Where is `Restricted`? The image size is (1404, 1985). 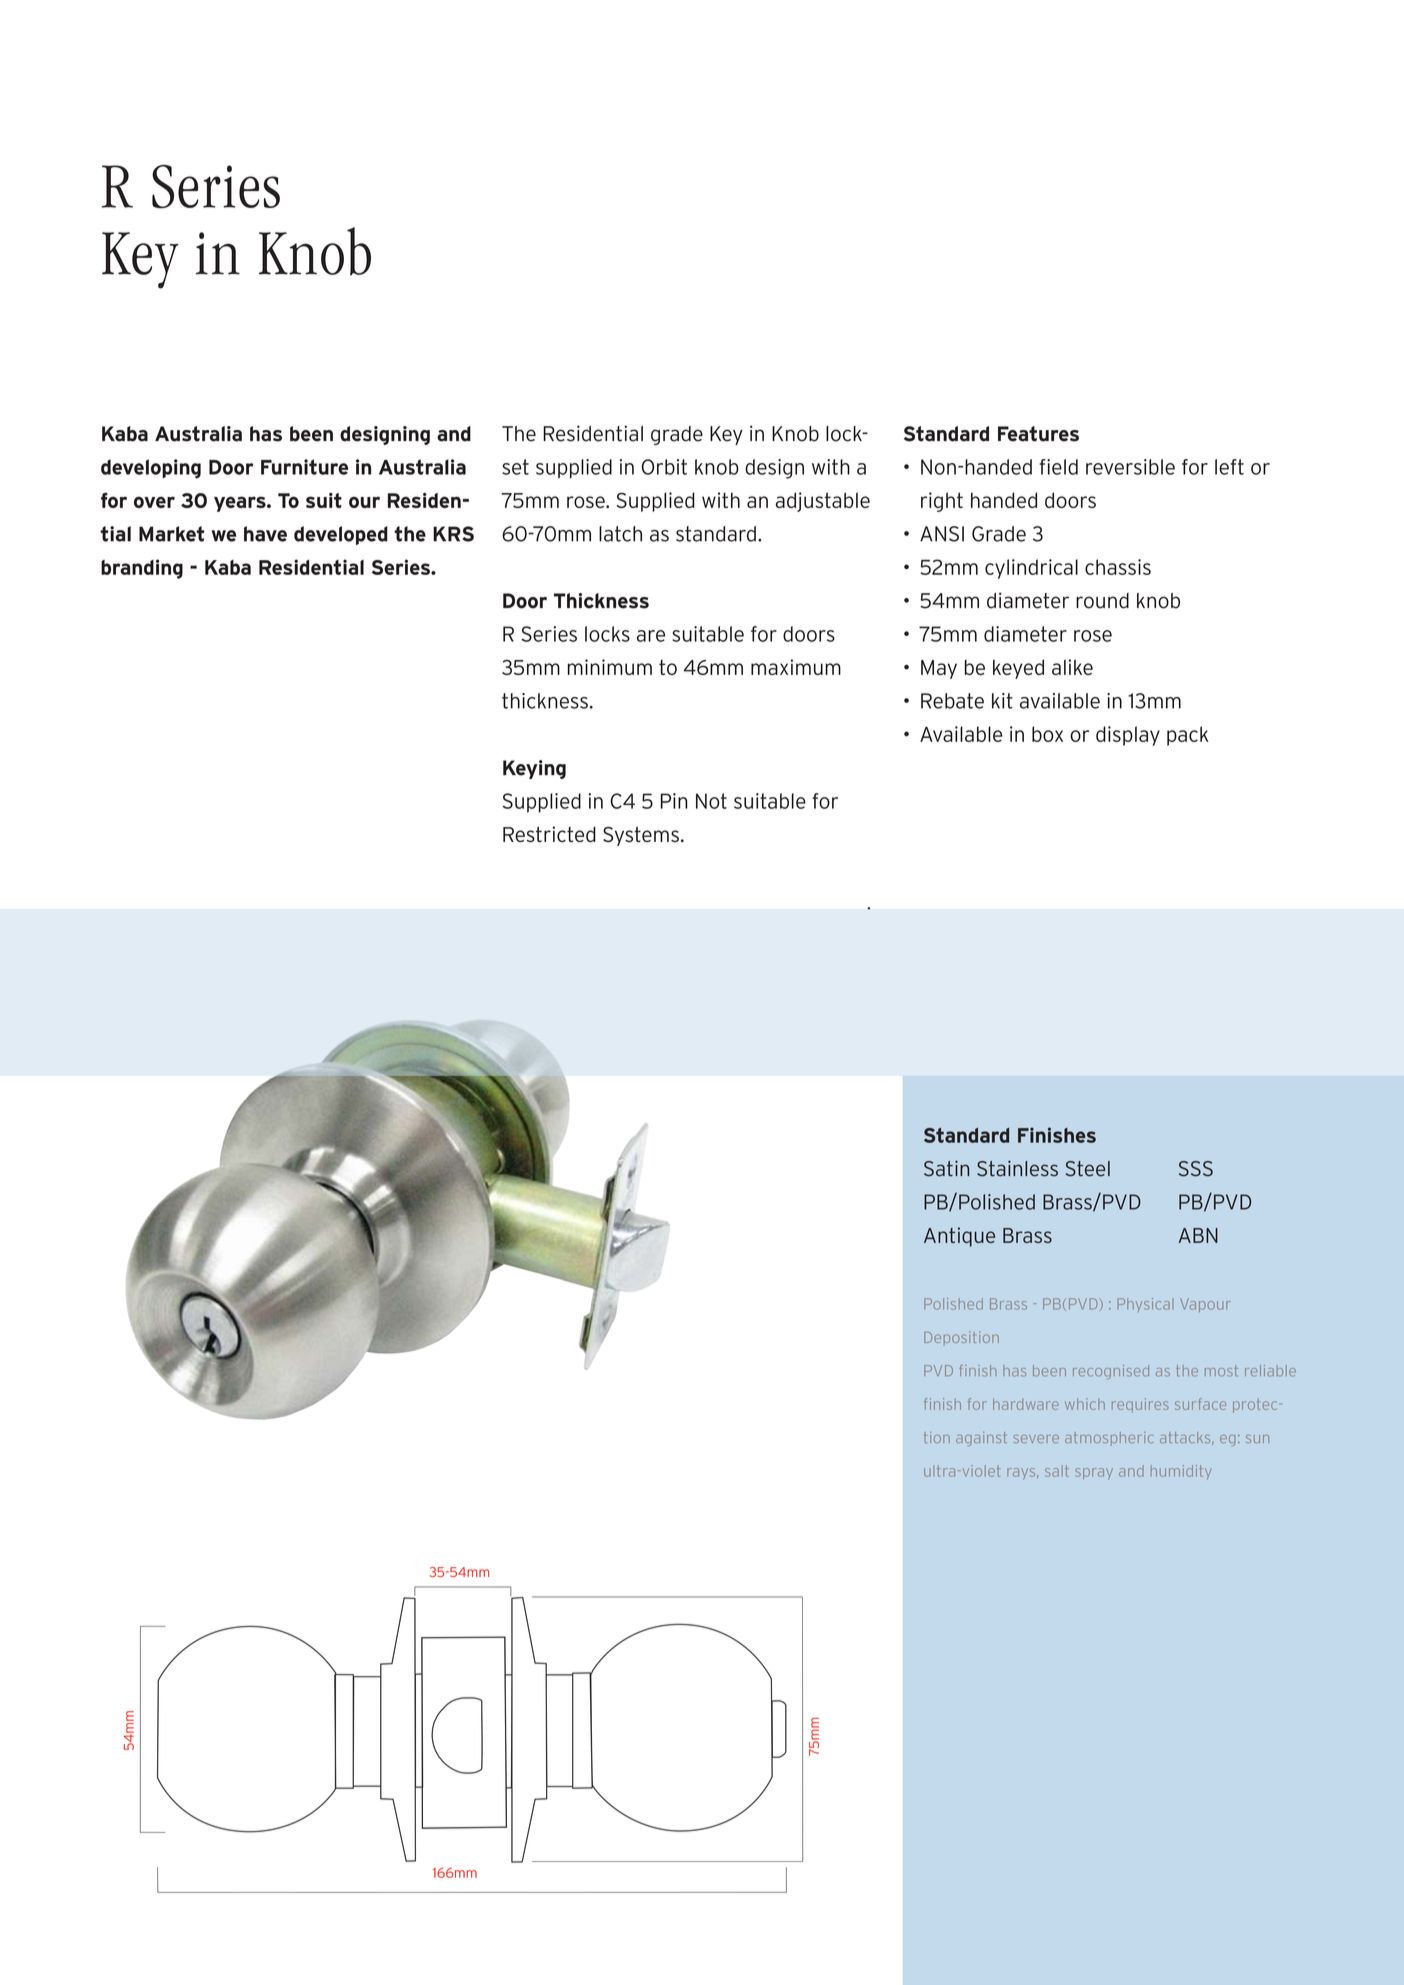 Restricted is located at coordinates (549, 834).
